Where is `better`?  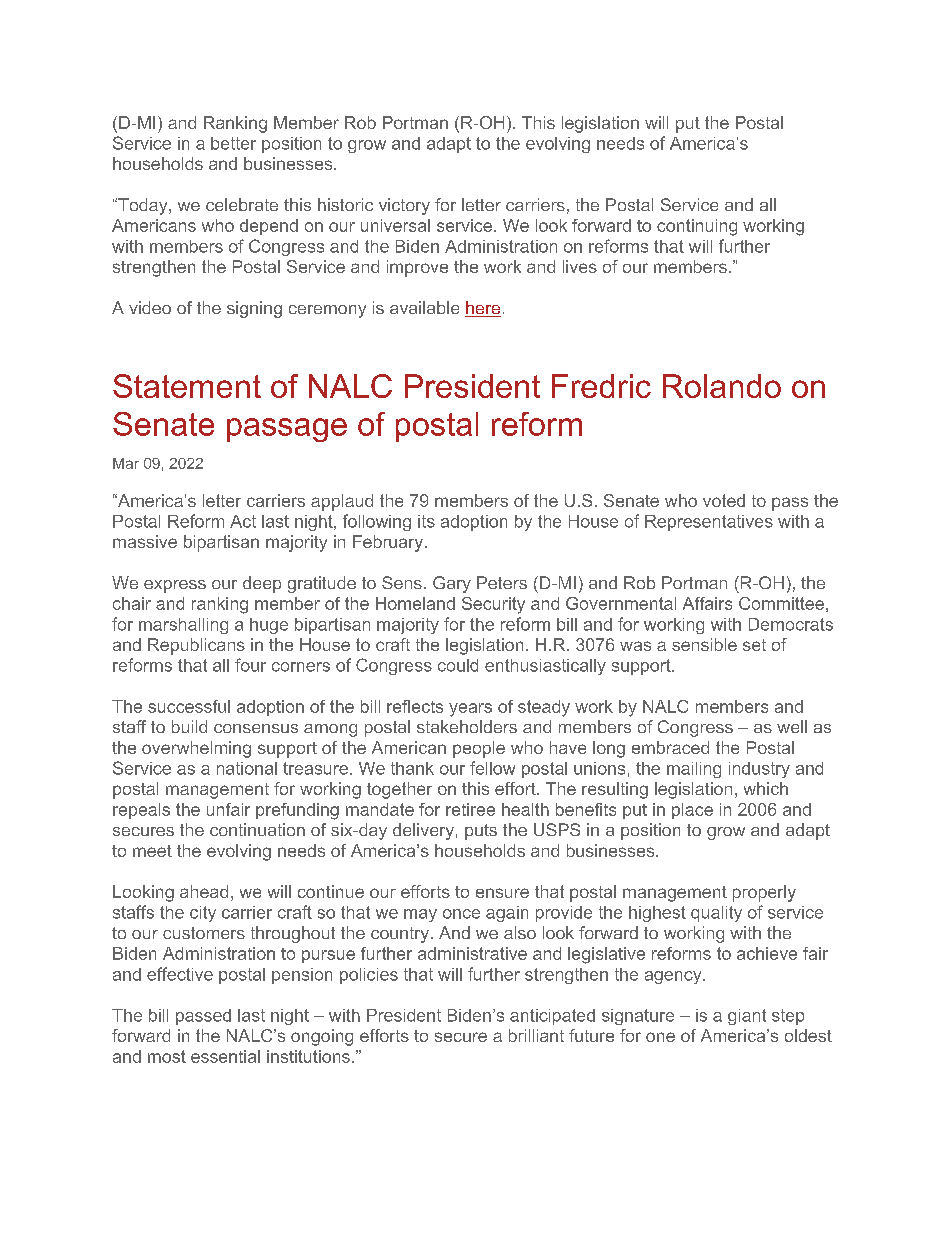
better is located at coordinates (233, 143).
